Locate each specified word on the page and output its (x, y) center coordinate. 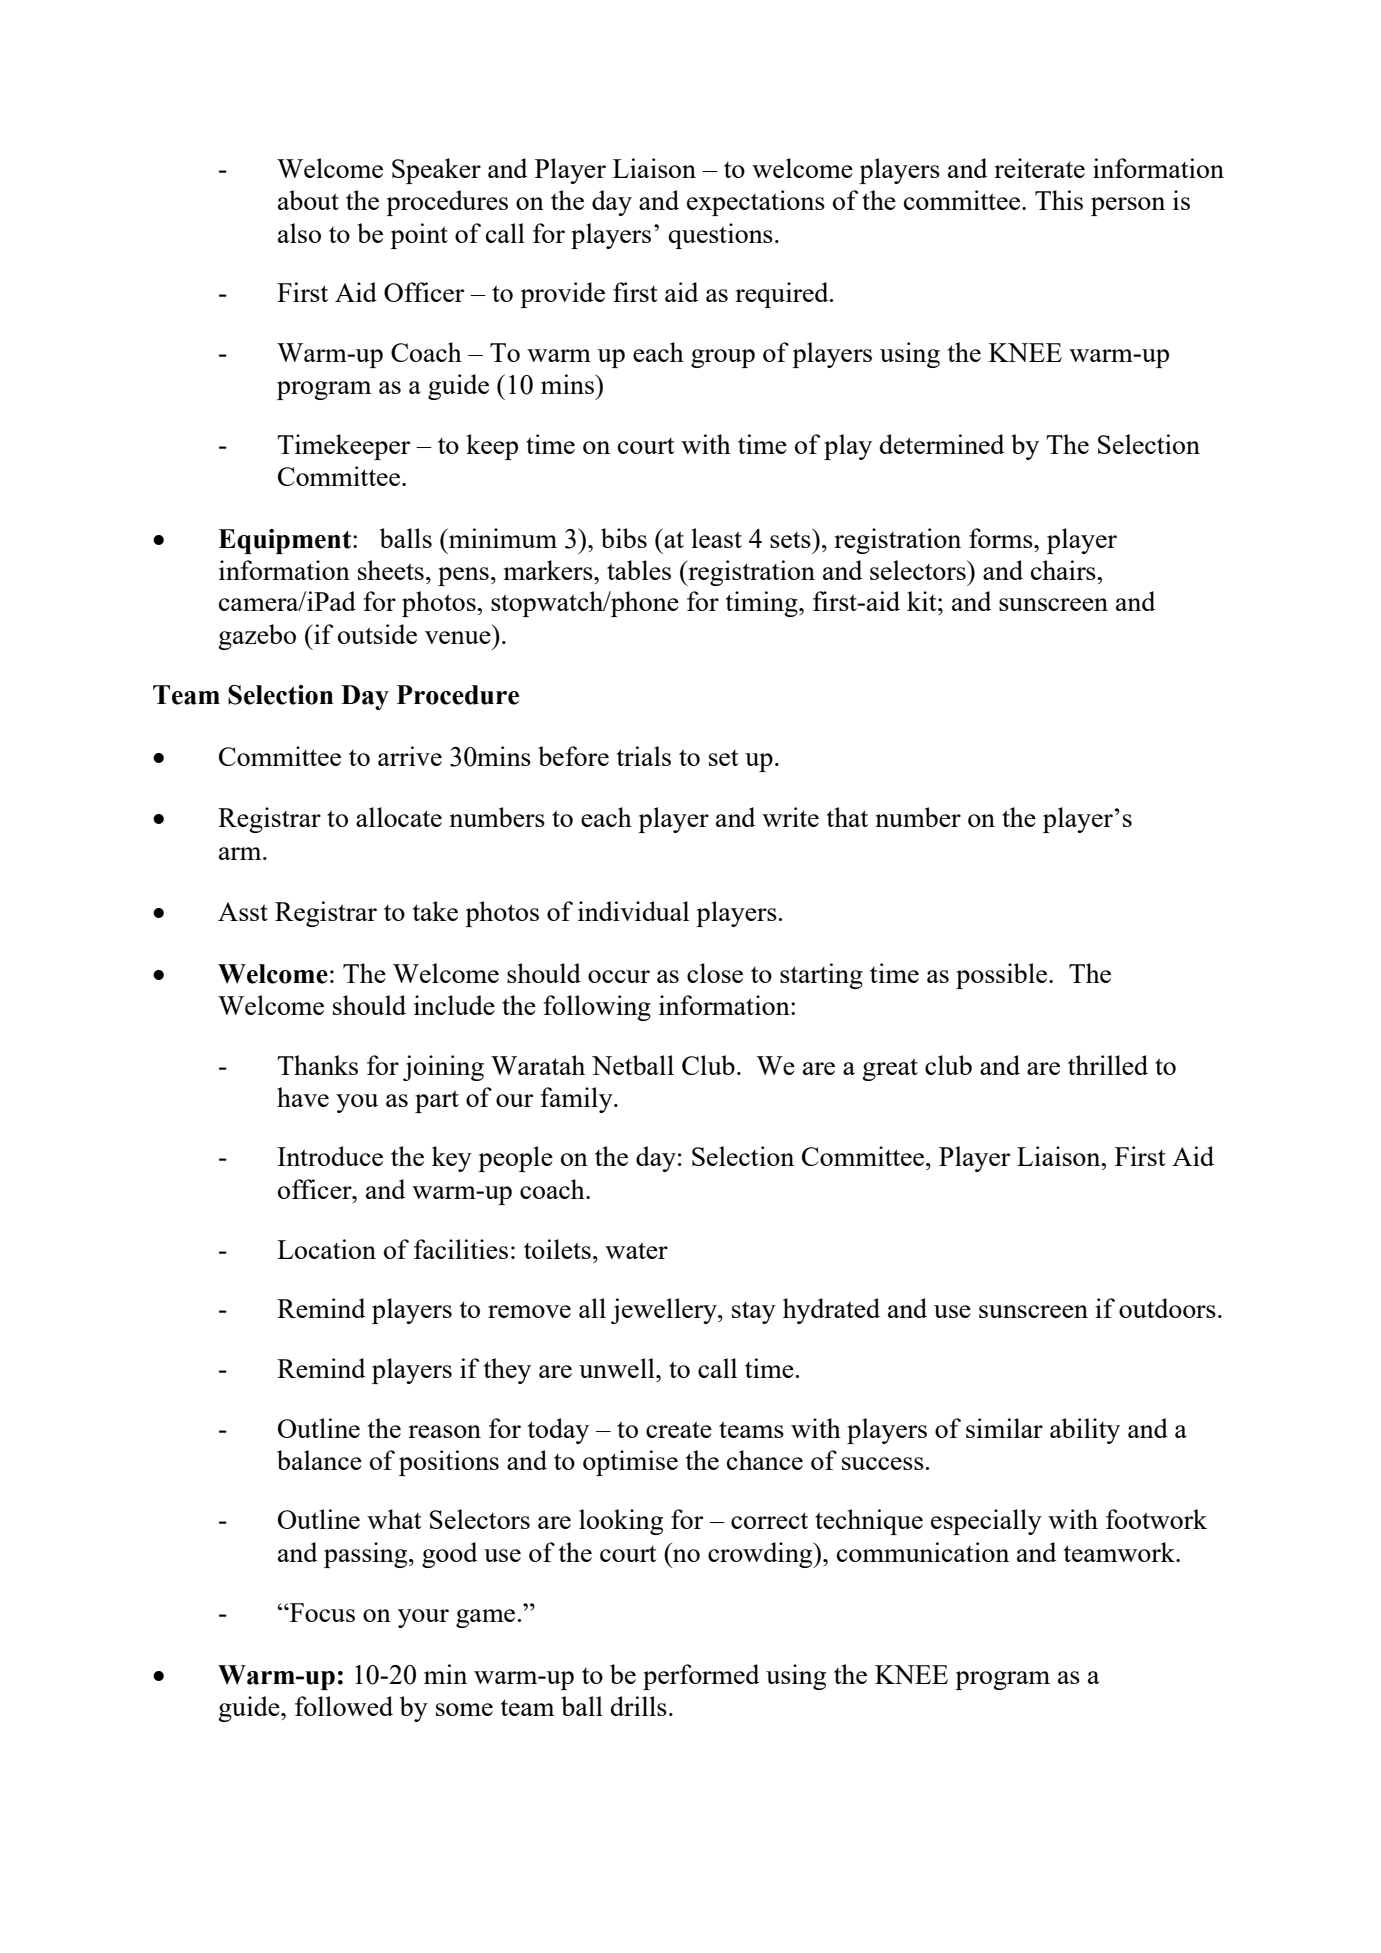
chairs (1064, 570)
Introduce (330, 1156)
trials (644, 756)
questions (721, 236)
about (308, 200)
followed (344, 1706)
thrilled (1108, 1065)
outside (377, 634)
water (636, 1250)
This (1059, 200)
